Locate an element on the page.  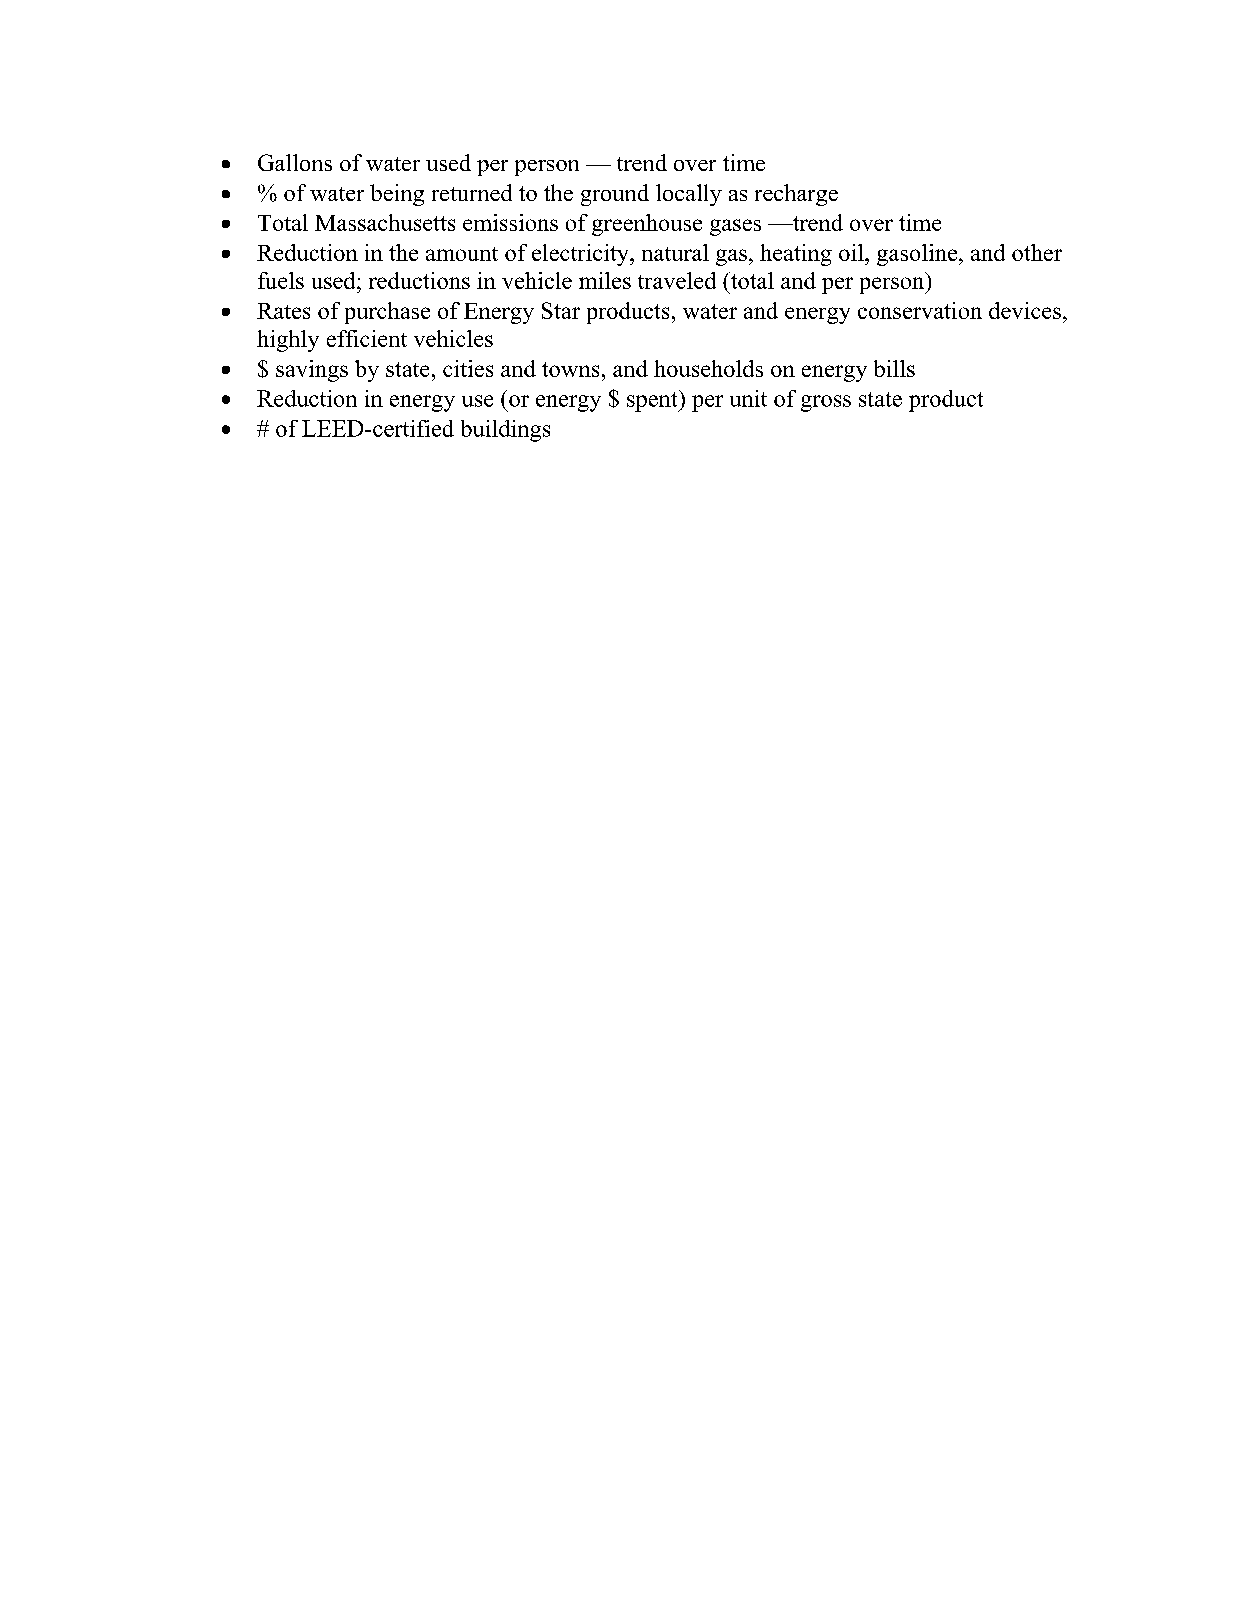
gross is located at coordinates (826, 403).
